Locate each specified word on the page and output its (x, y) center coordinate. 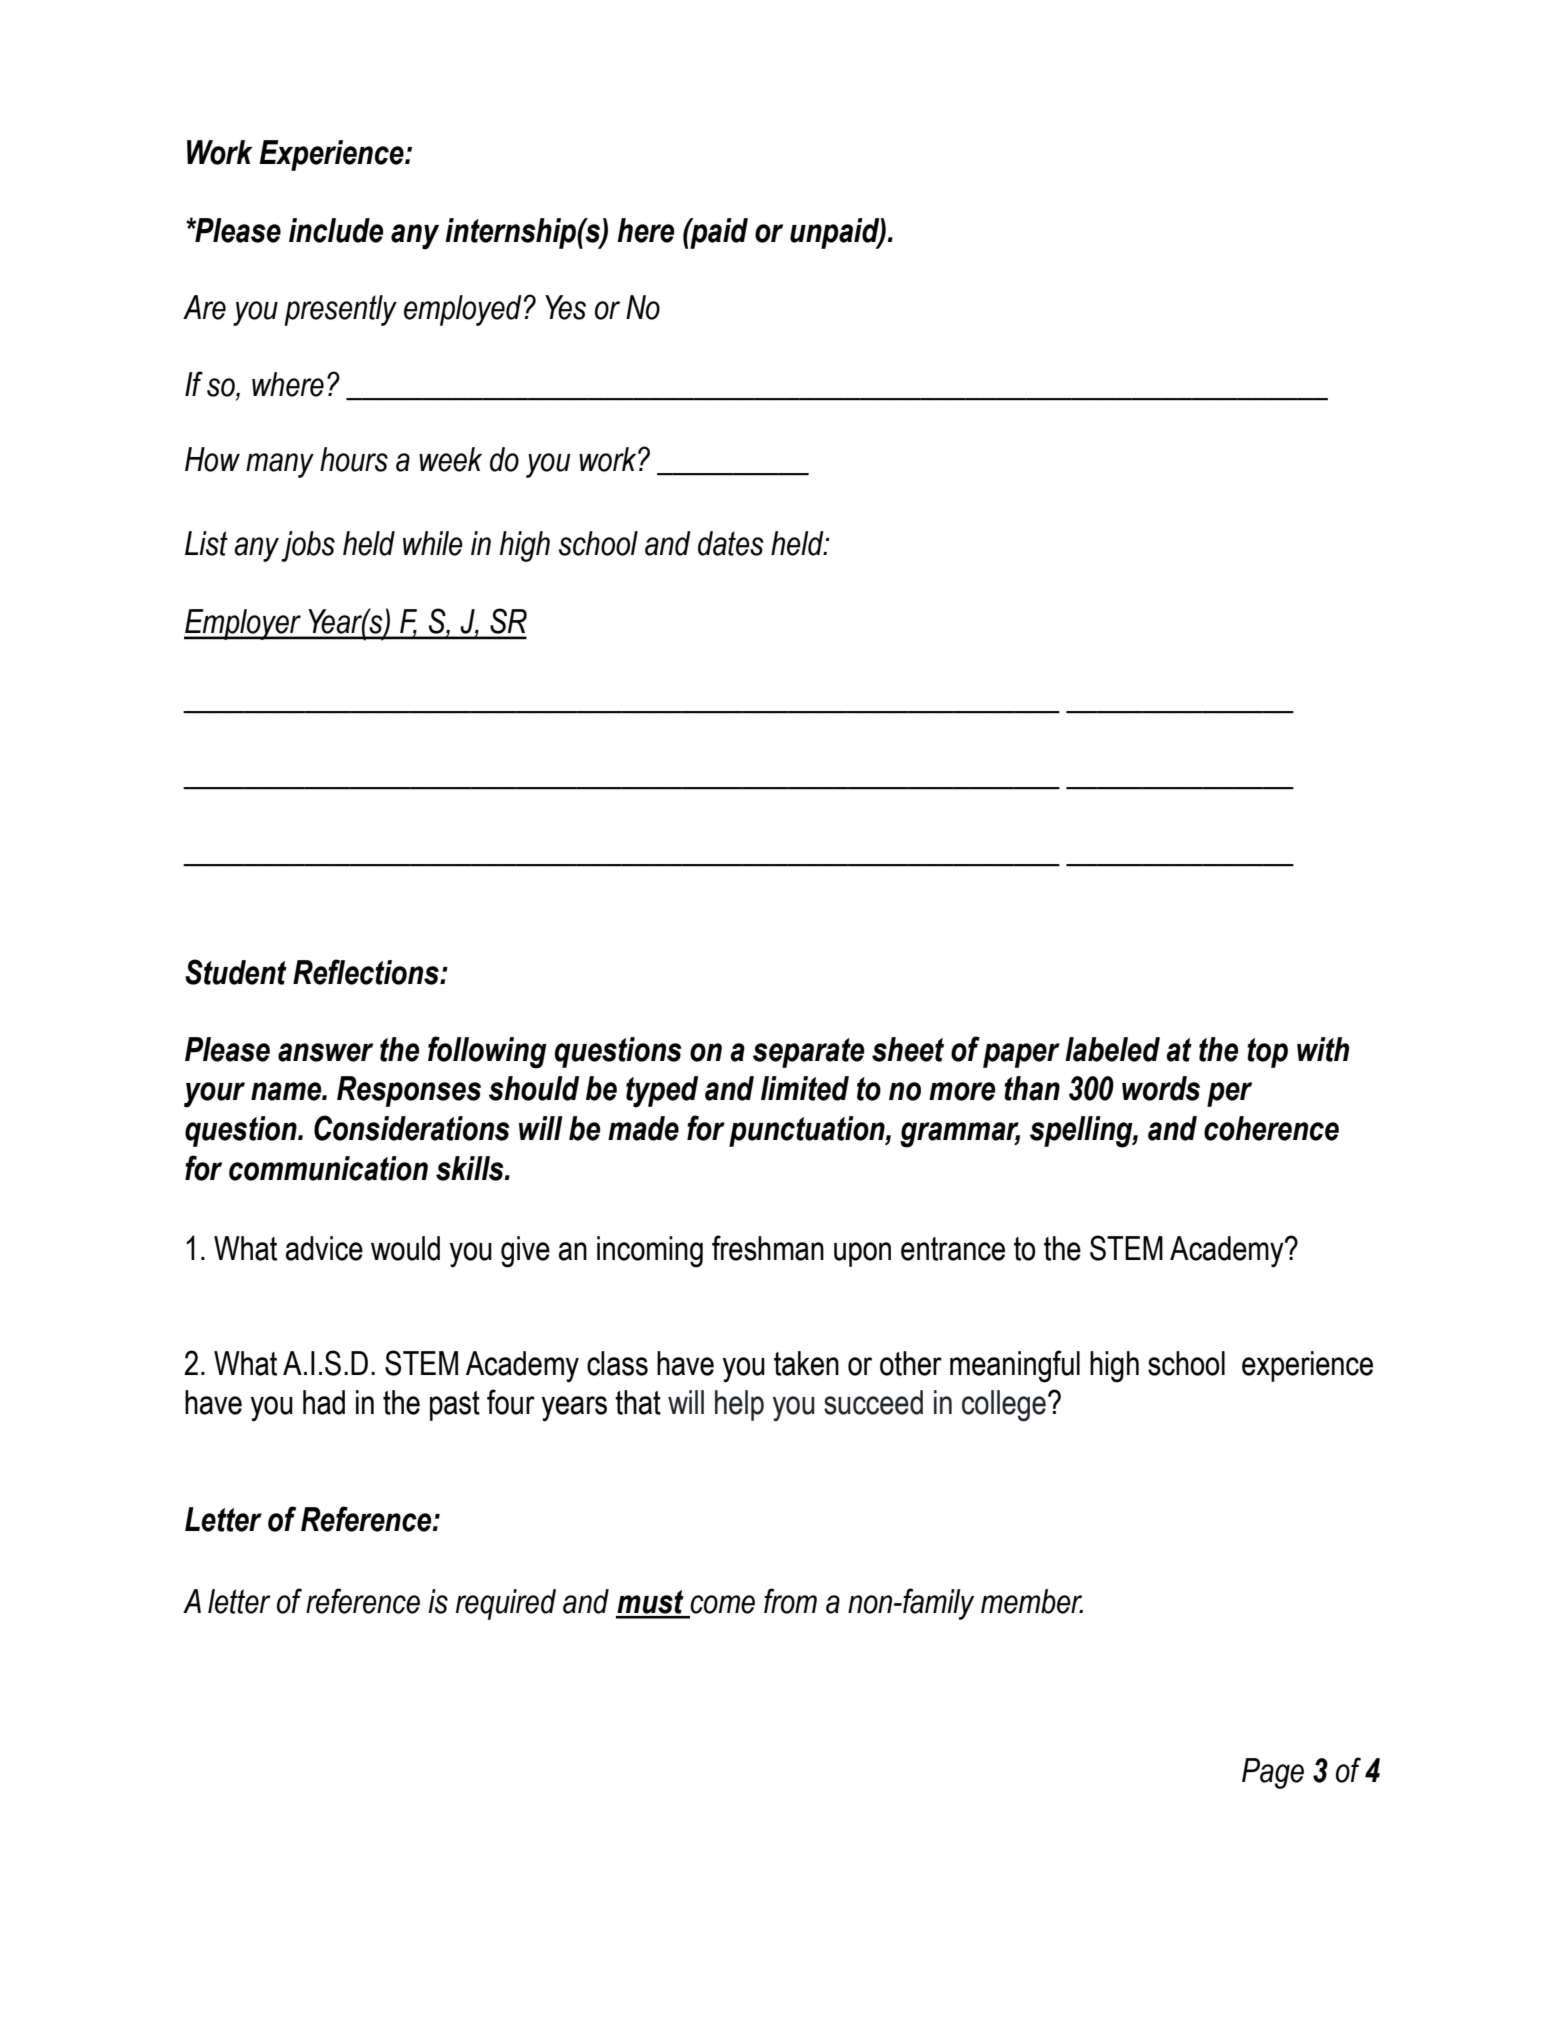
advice (324, 1248)
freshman (768, 1248)
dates (731, 543)
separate (808, 1053)
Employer (243, 624)
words (1161, 1088)
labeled (1112, 1049)
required (506, 1604)
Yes (565, 307)
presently (340, 310)
